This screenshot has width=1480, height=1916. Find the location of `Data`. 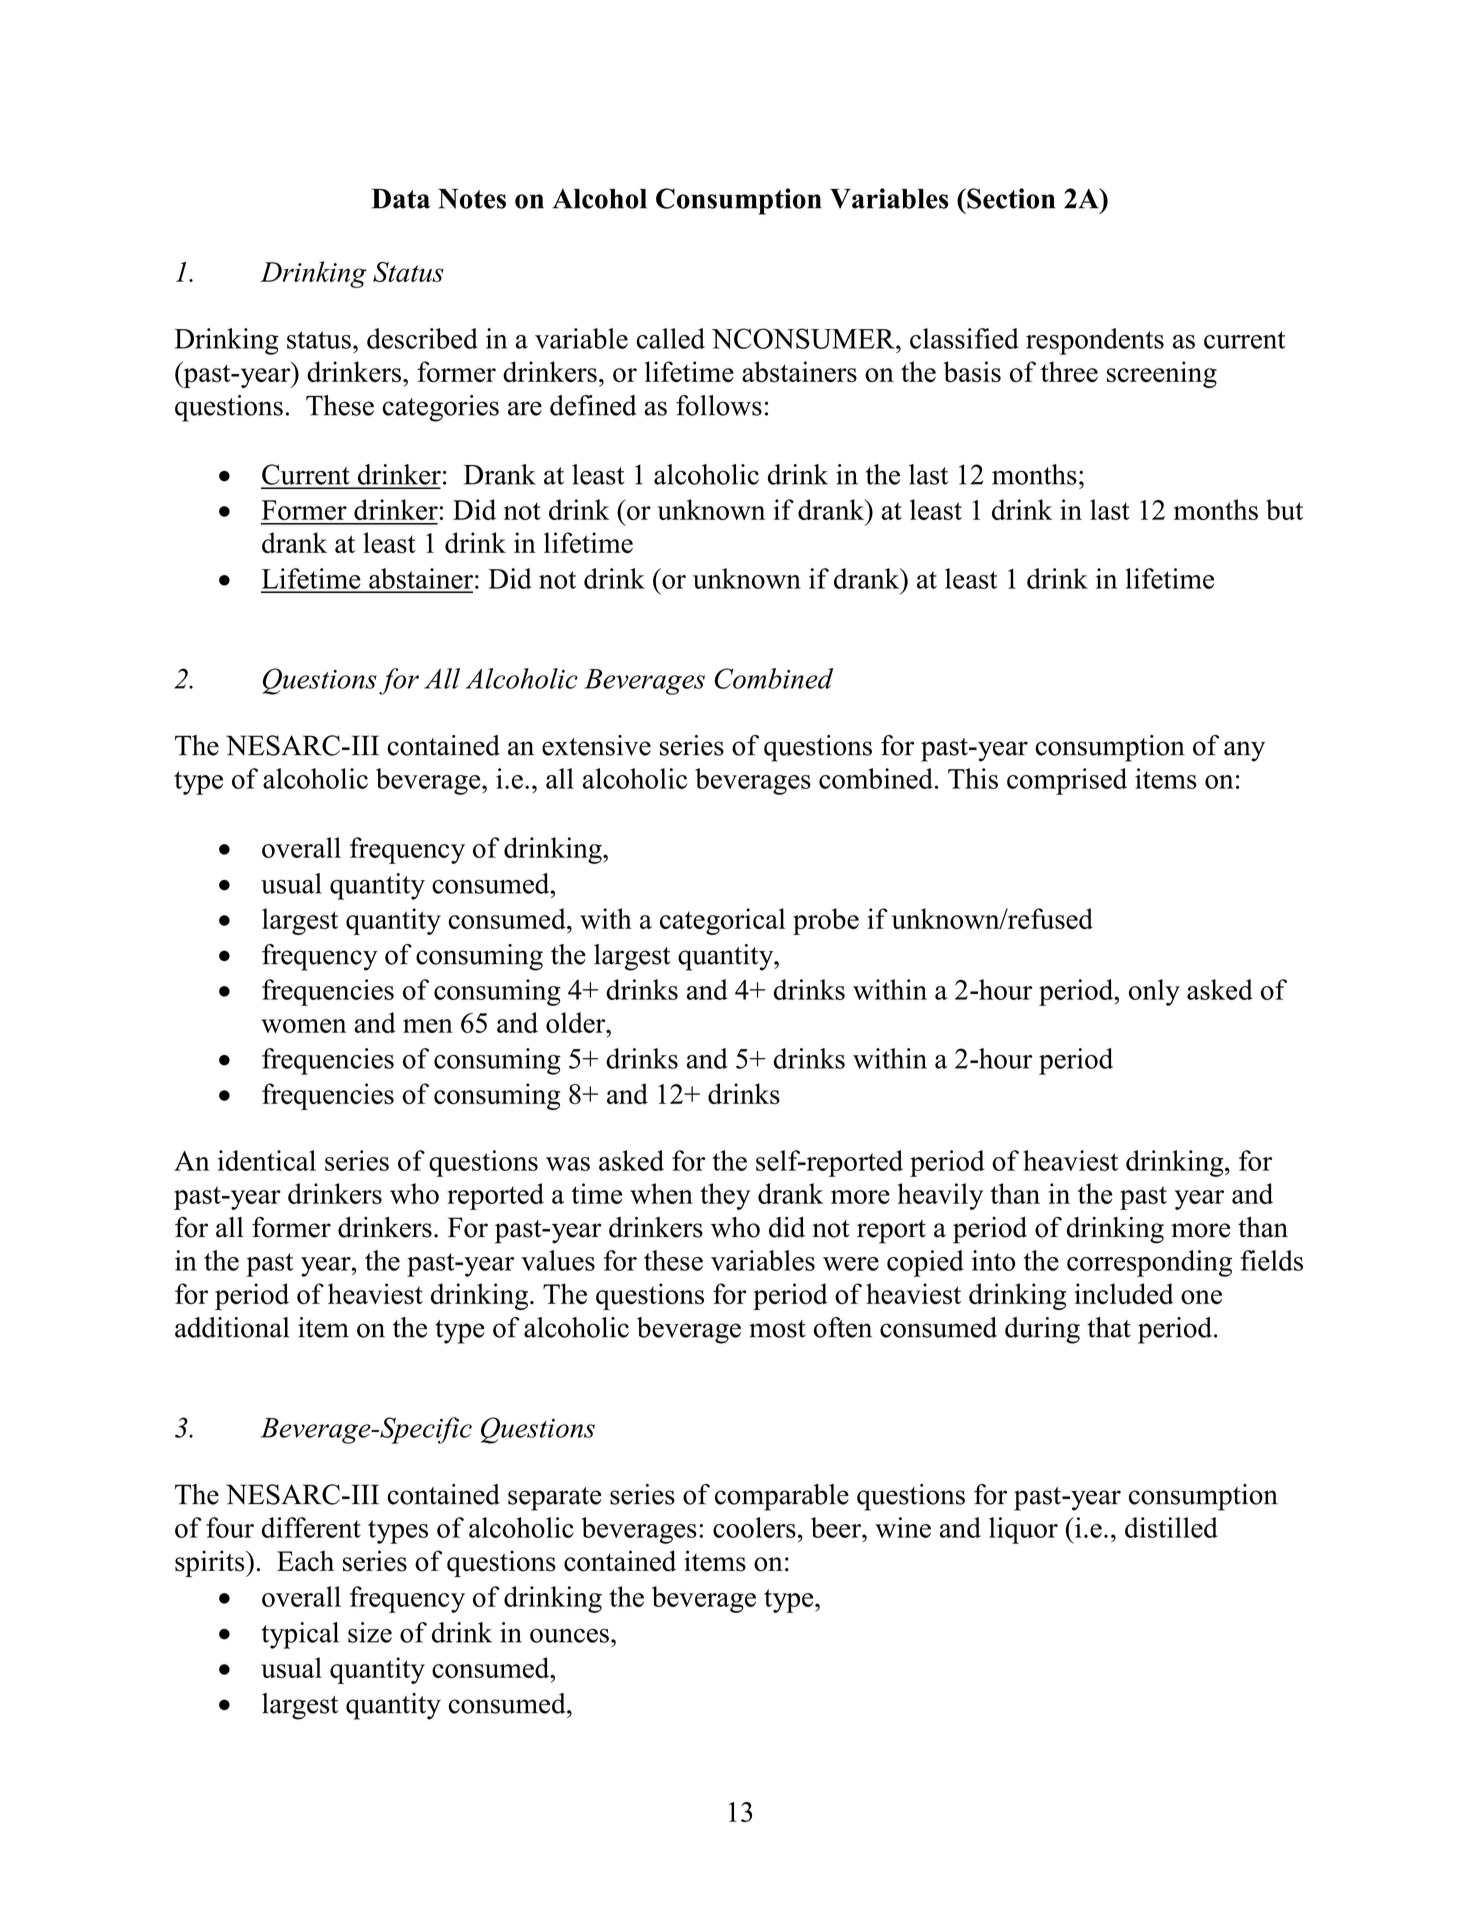

Data is located at coordinates (400, 198).
